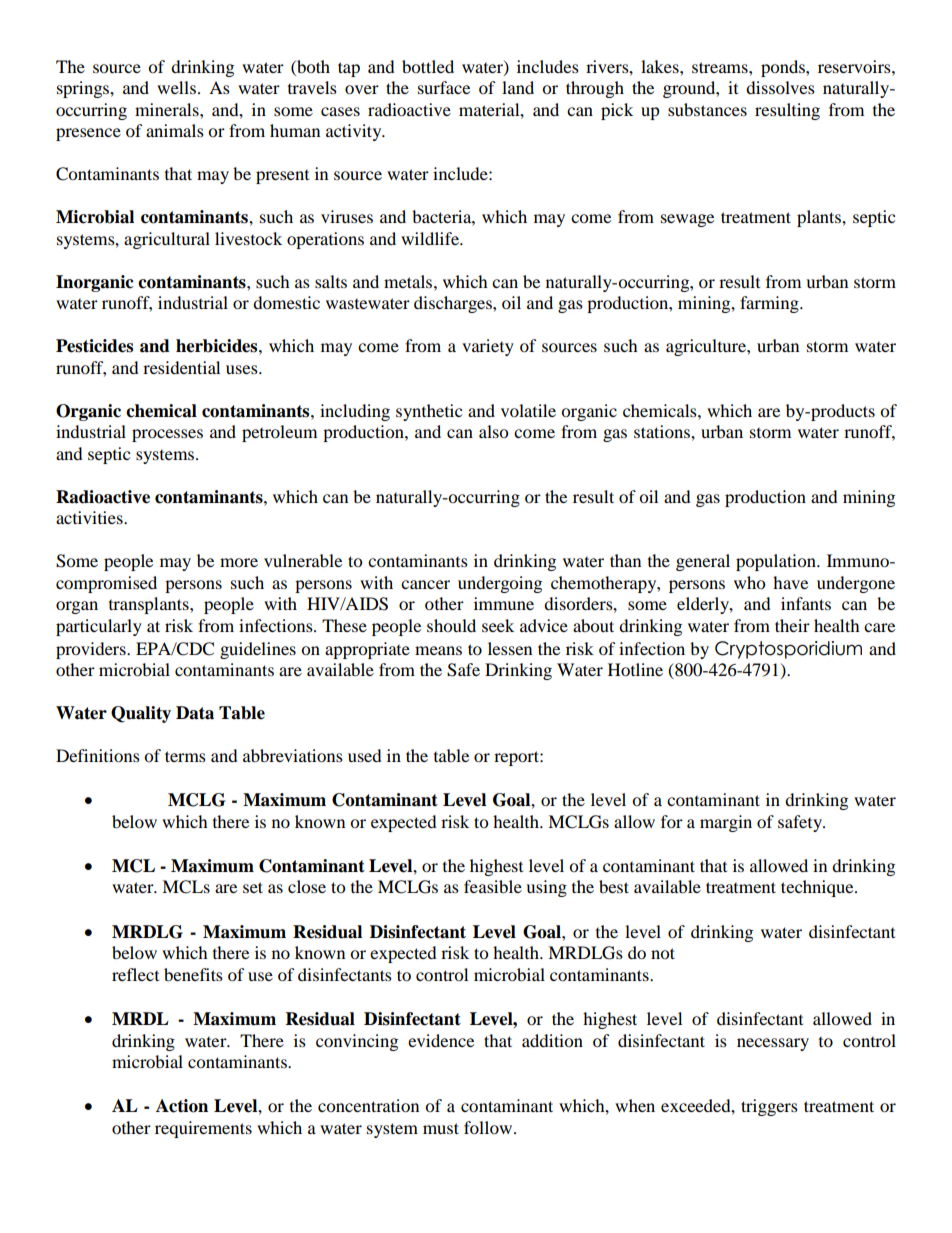 Image resolution: width=952 pixels, height=1233 pixels. Describe the element at coordinates (504, 603) in the screenshot. I see `immune` at that location.
